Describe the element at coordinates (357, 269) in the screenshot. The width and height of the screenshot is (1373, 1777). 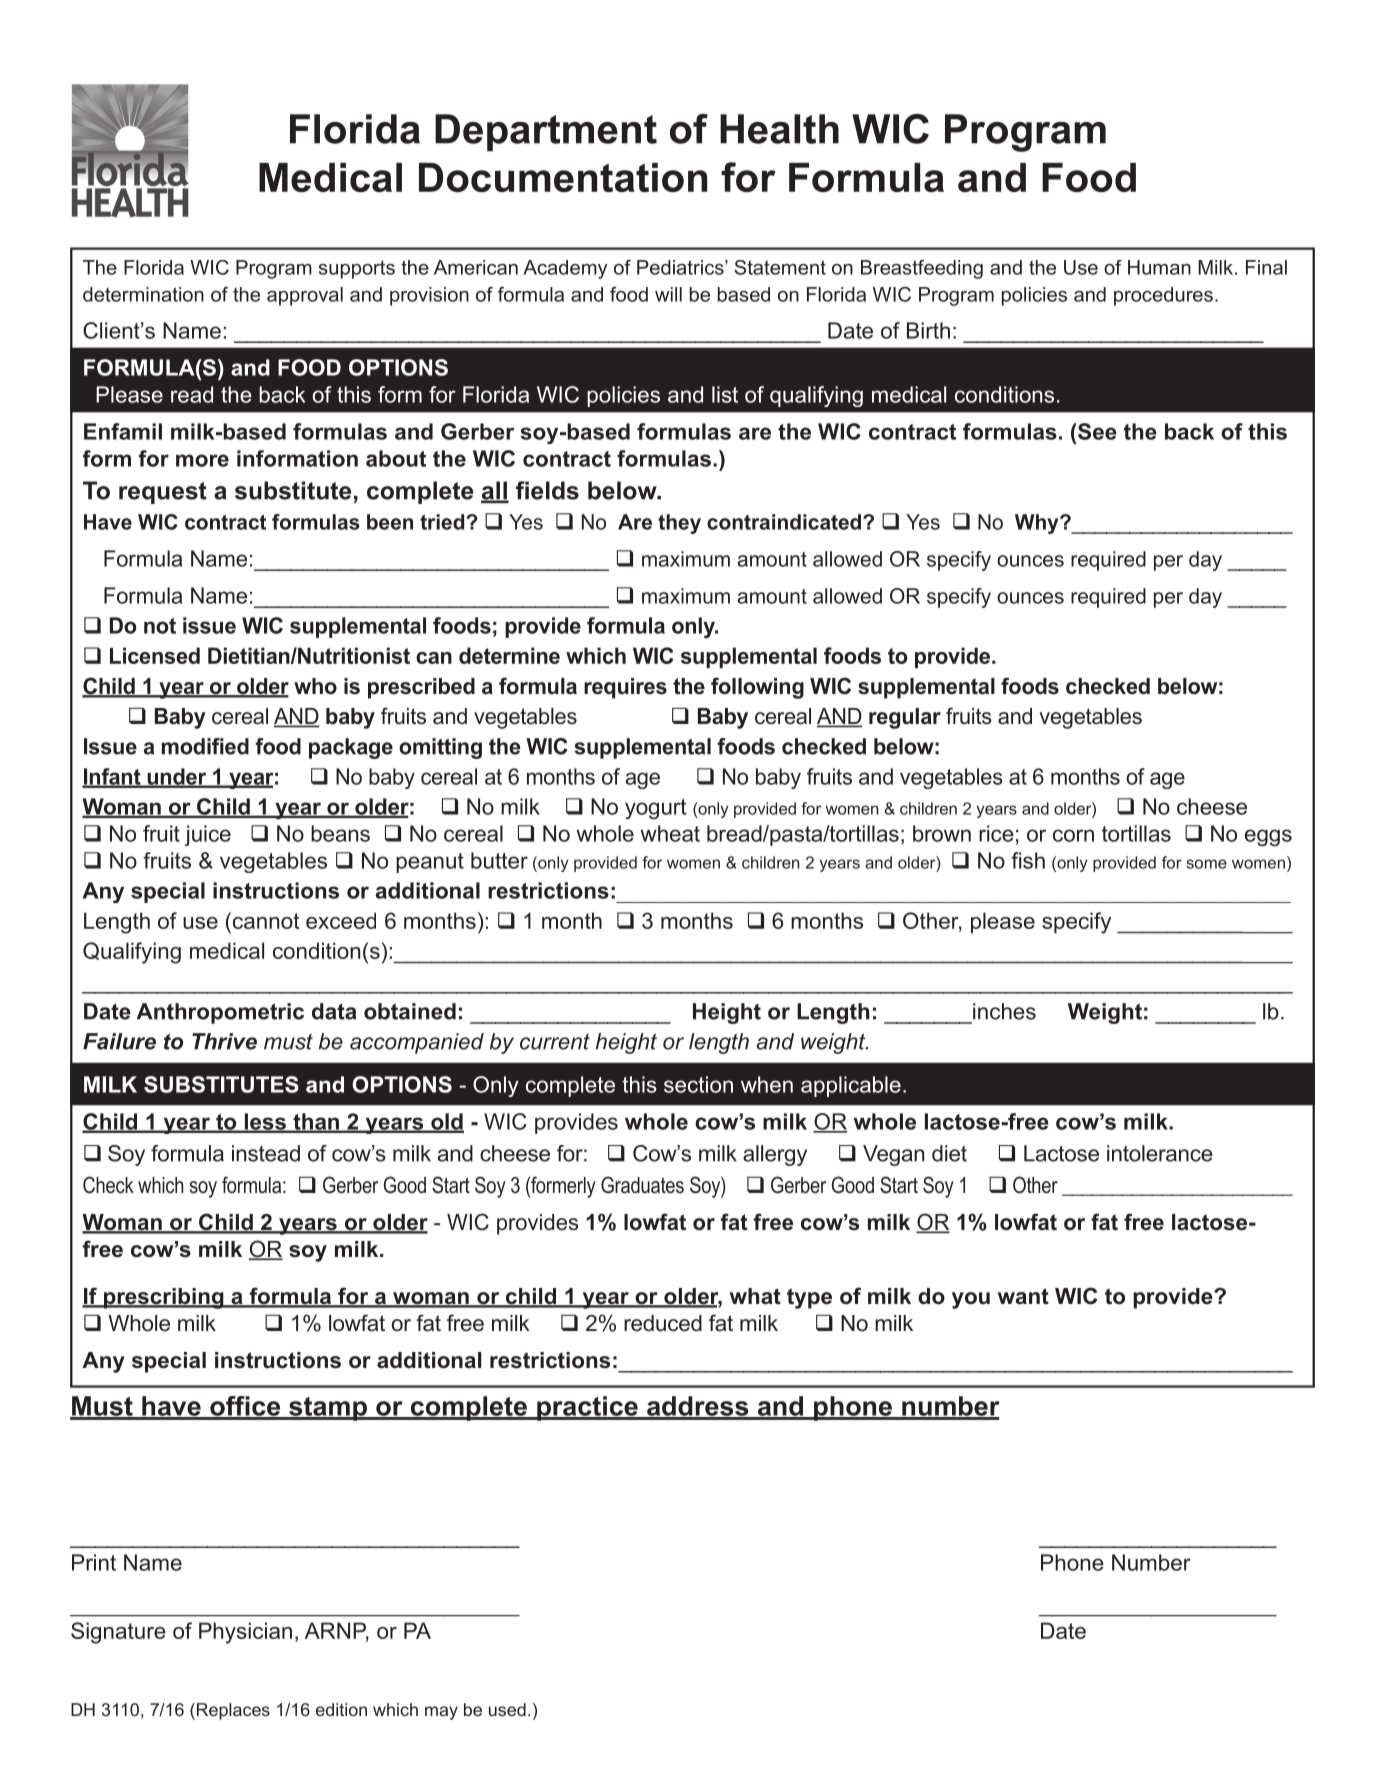
I see `supports` at that location.
